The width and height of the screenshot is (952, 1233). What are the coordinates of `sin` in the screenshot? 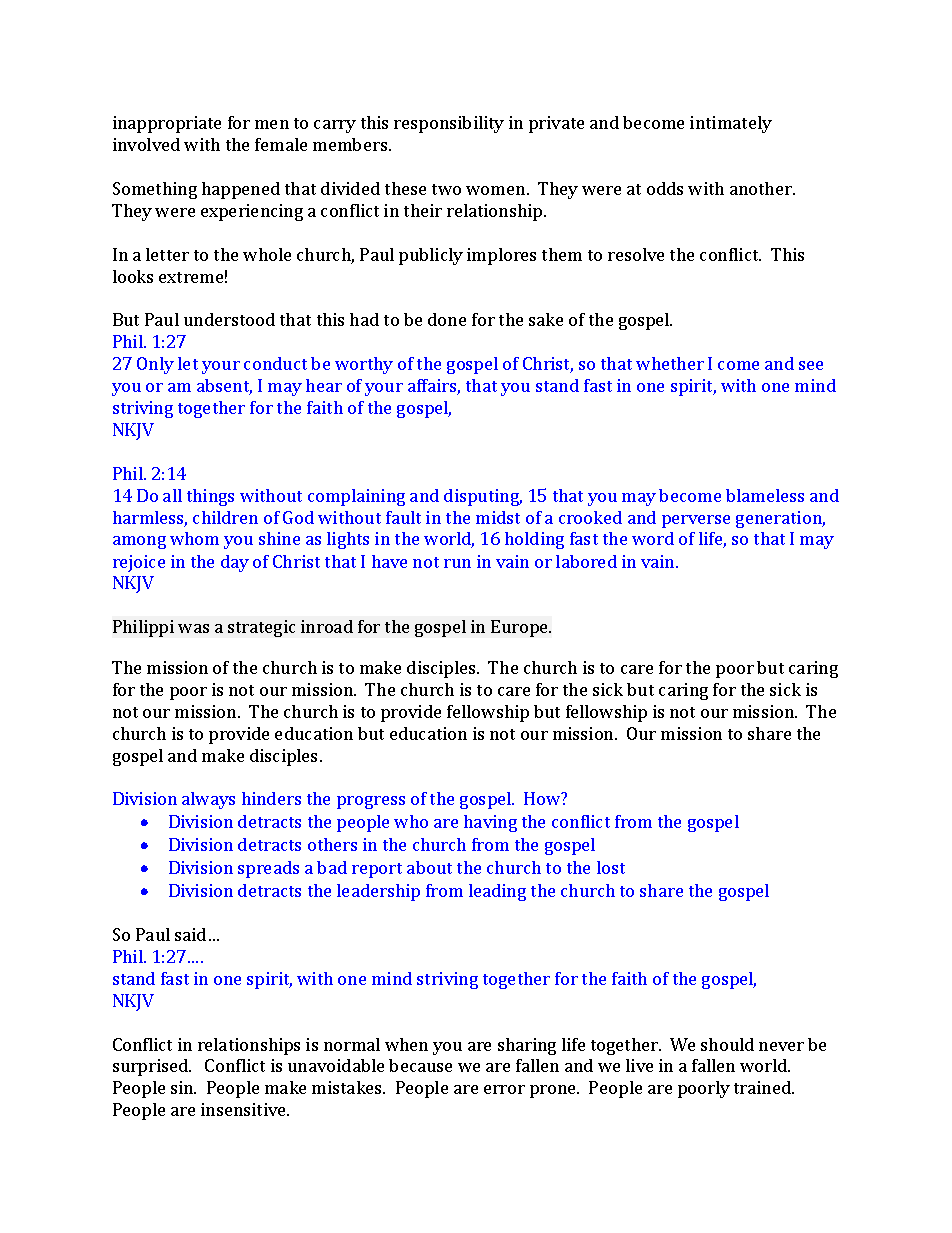 It's located at (183, 1087).
